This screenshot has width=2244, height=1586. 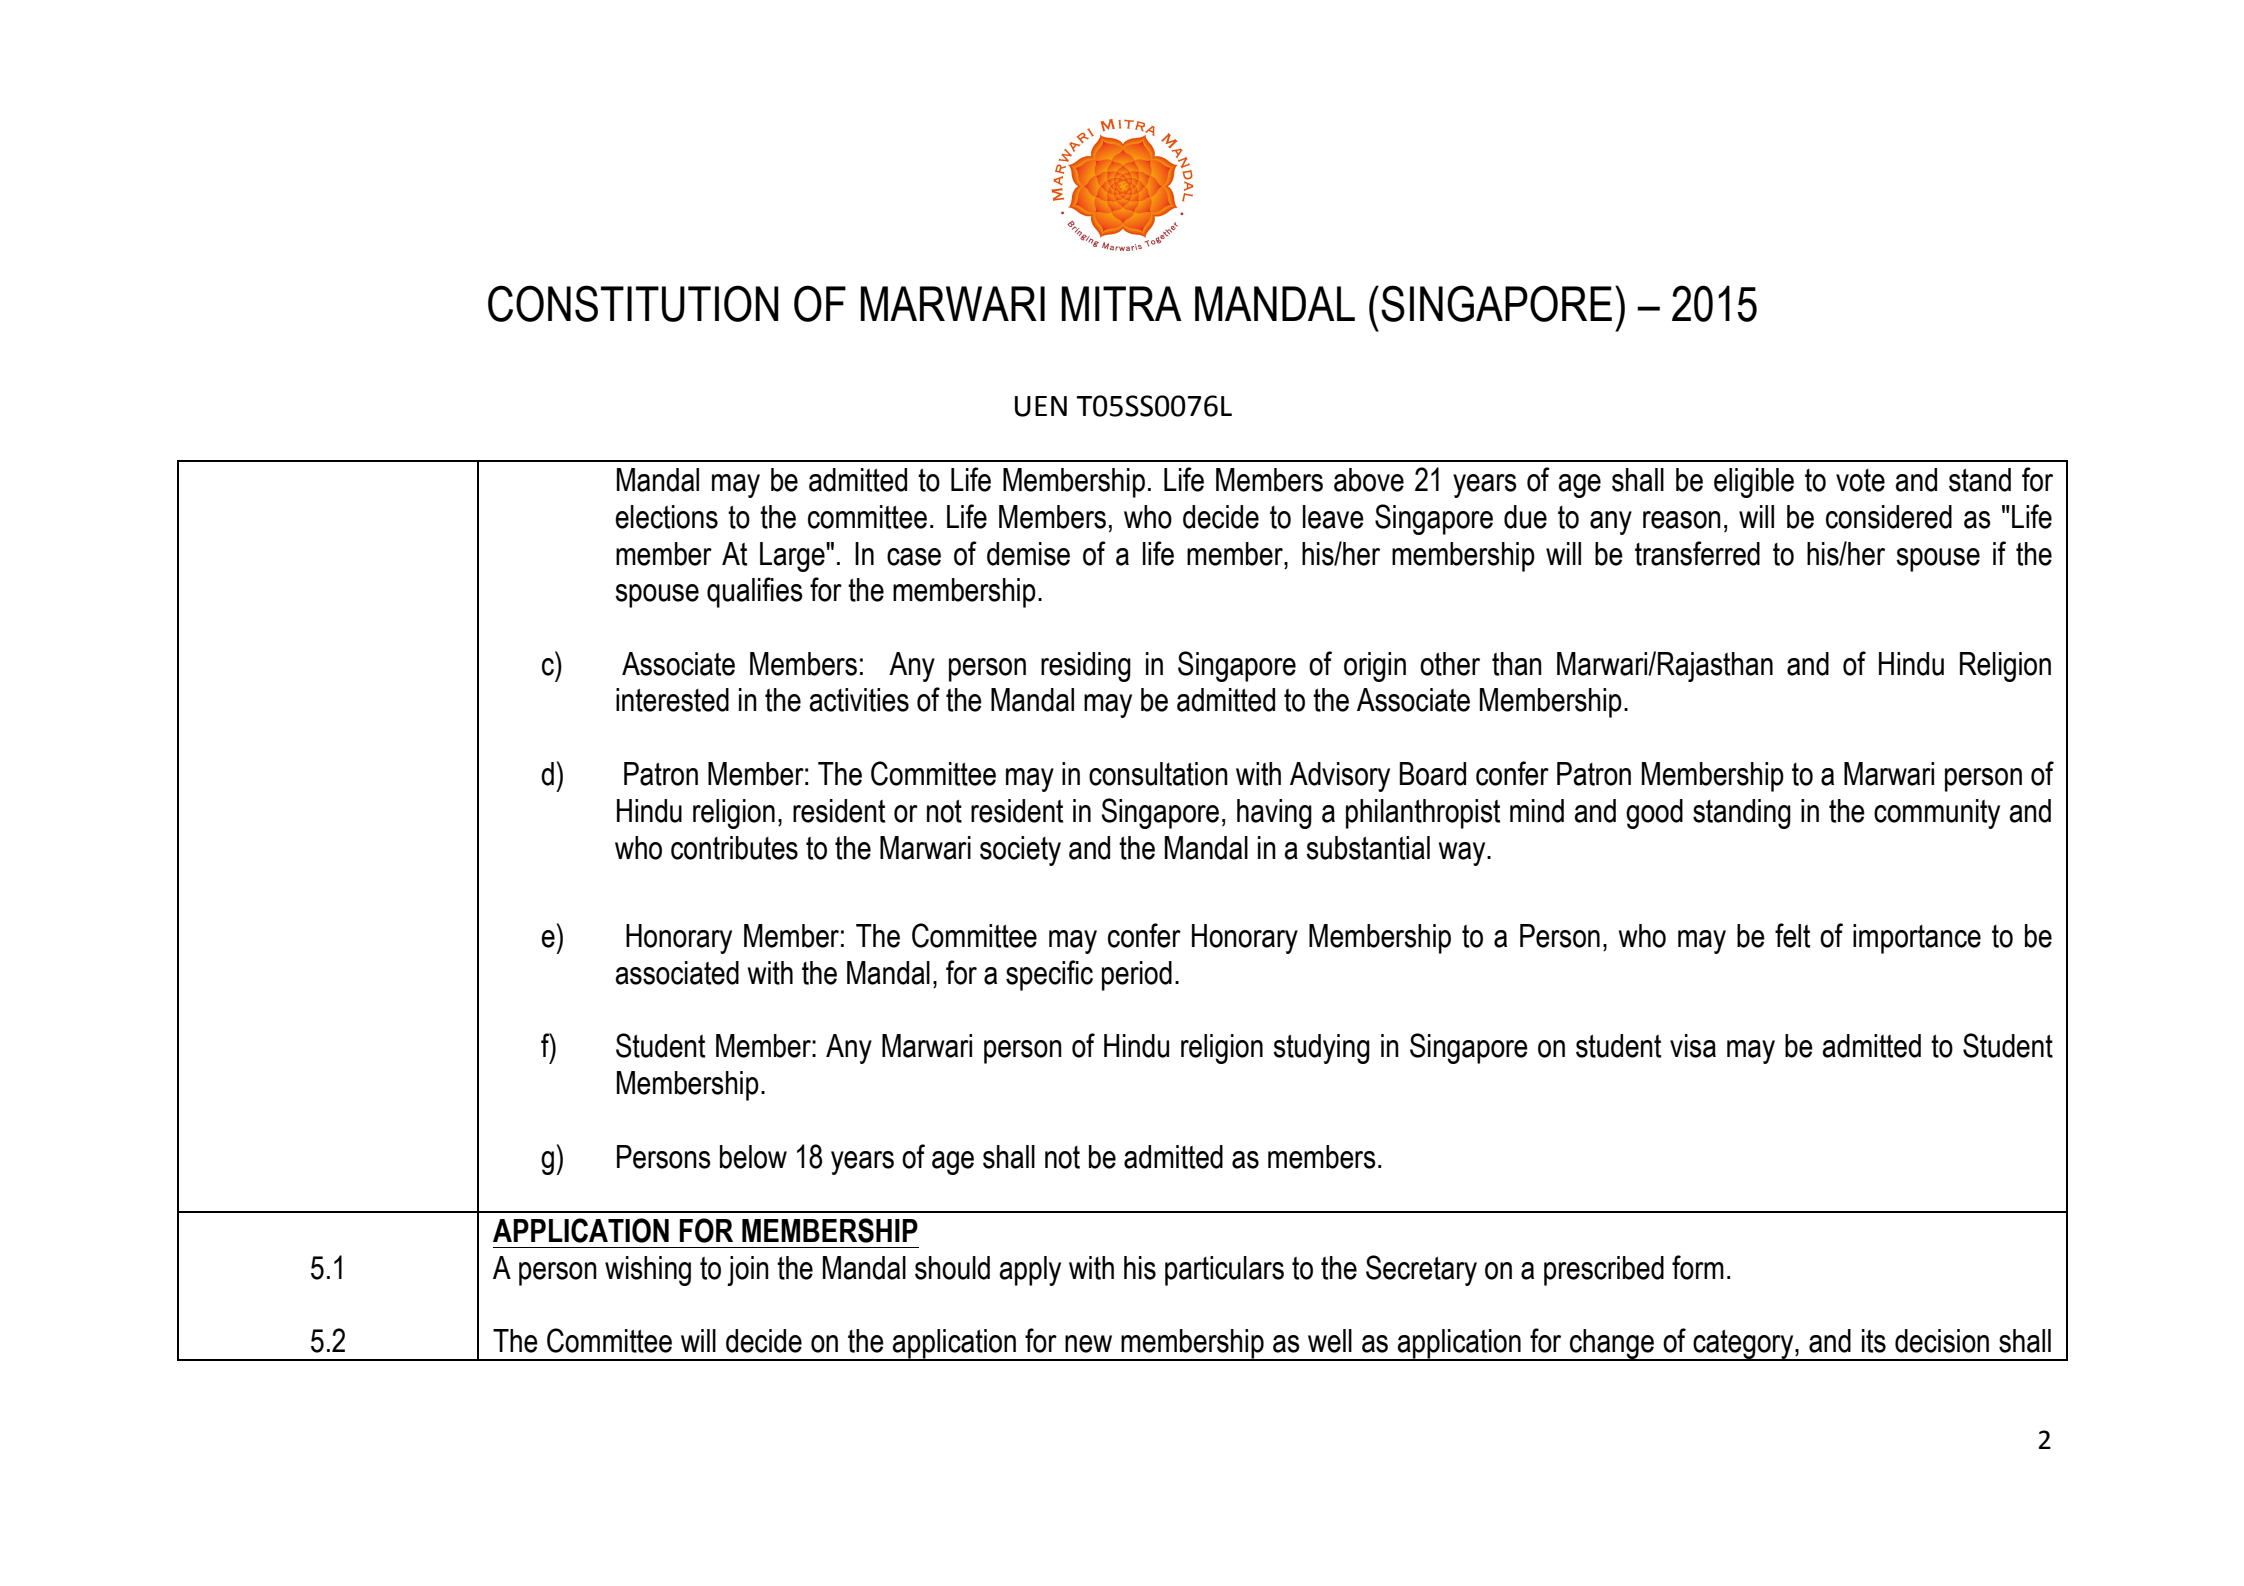 What do you see at coordinates (1375, 667) in the screenshot?
I see `origin` at bounding box center [1375, 667].
